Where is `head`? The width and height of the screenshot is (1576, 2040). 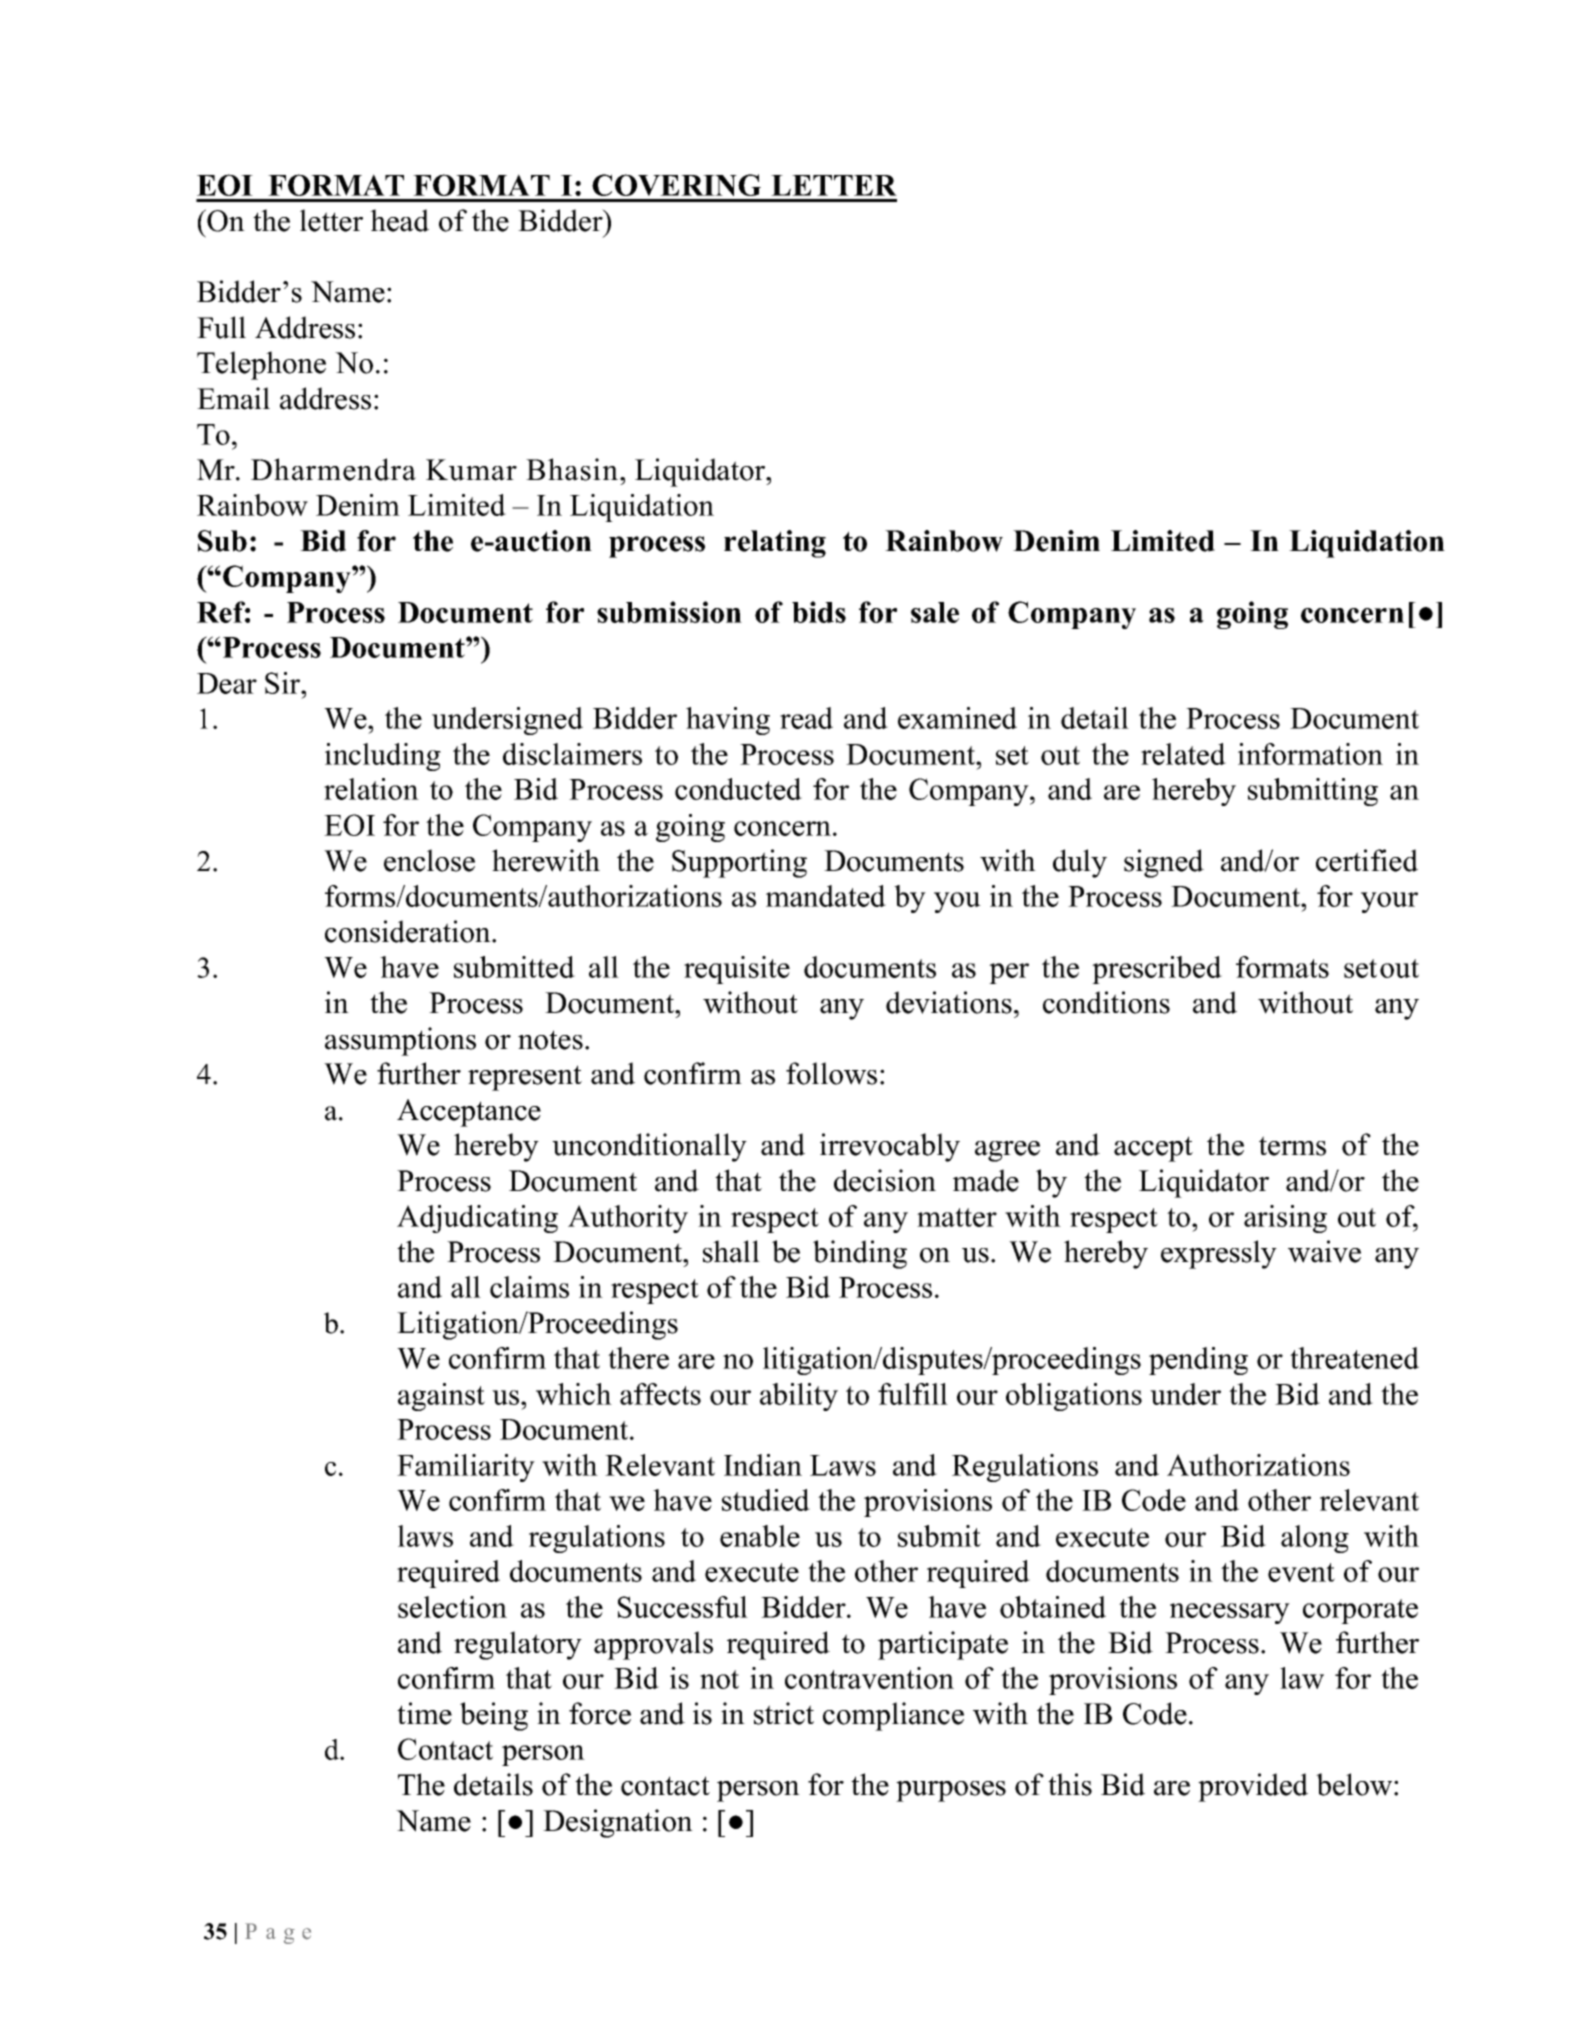
head is located at coordinates (399, 220).
